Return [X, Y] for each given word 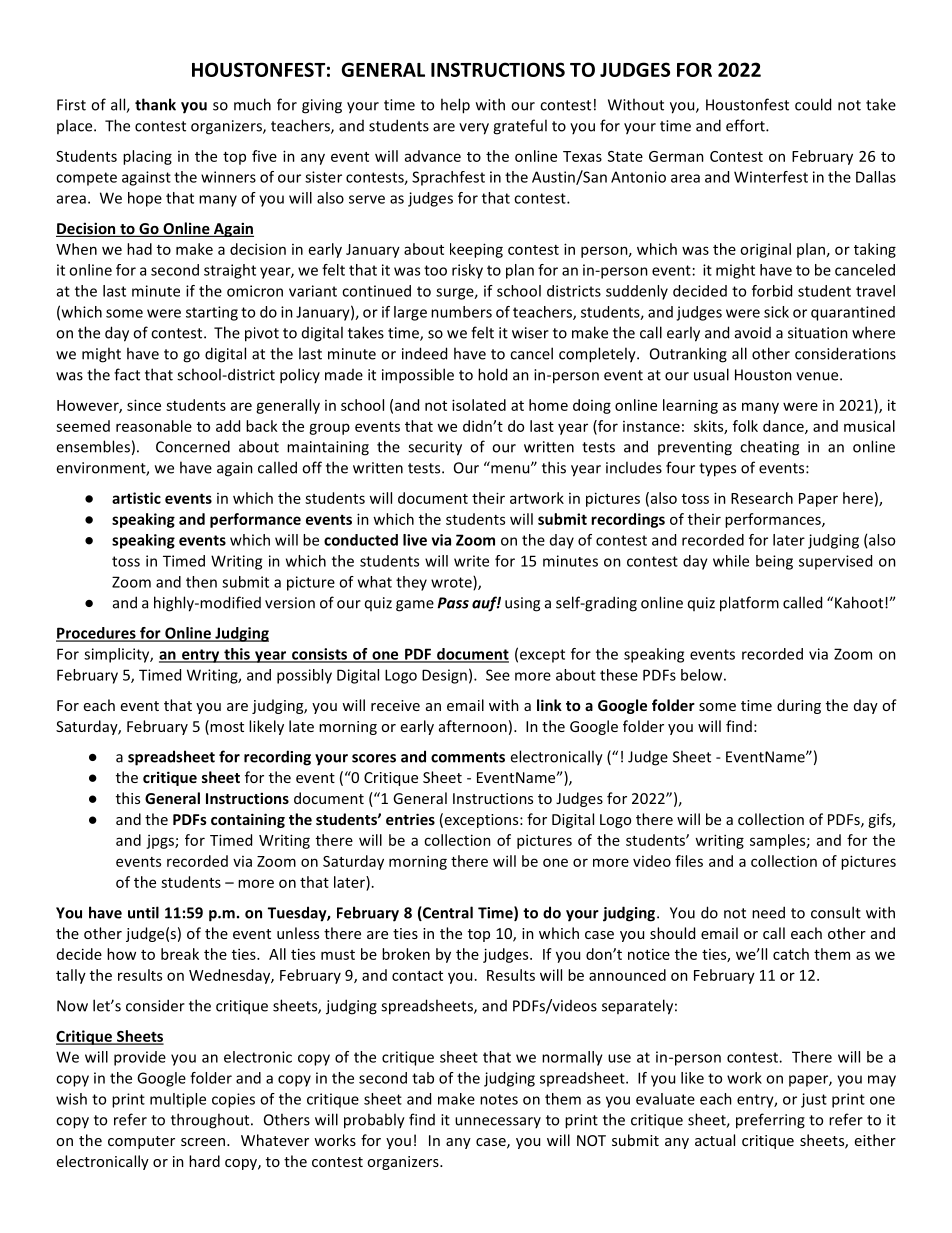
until [143, 912]
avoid [753, 333]
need [768, 912]
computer [141, 1142]
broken [406, 954]
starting [212, 313]
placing [147, 157]
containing [248, 820]
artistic [136, 498]
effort [746, 125]
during [799, 706]
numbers [461, 312]
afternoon [473, 726]
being [774, 562]
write [471, 561]
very [474, 129]
